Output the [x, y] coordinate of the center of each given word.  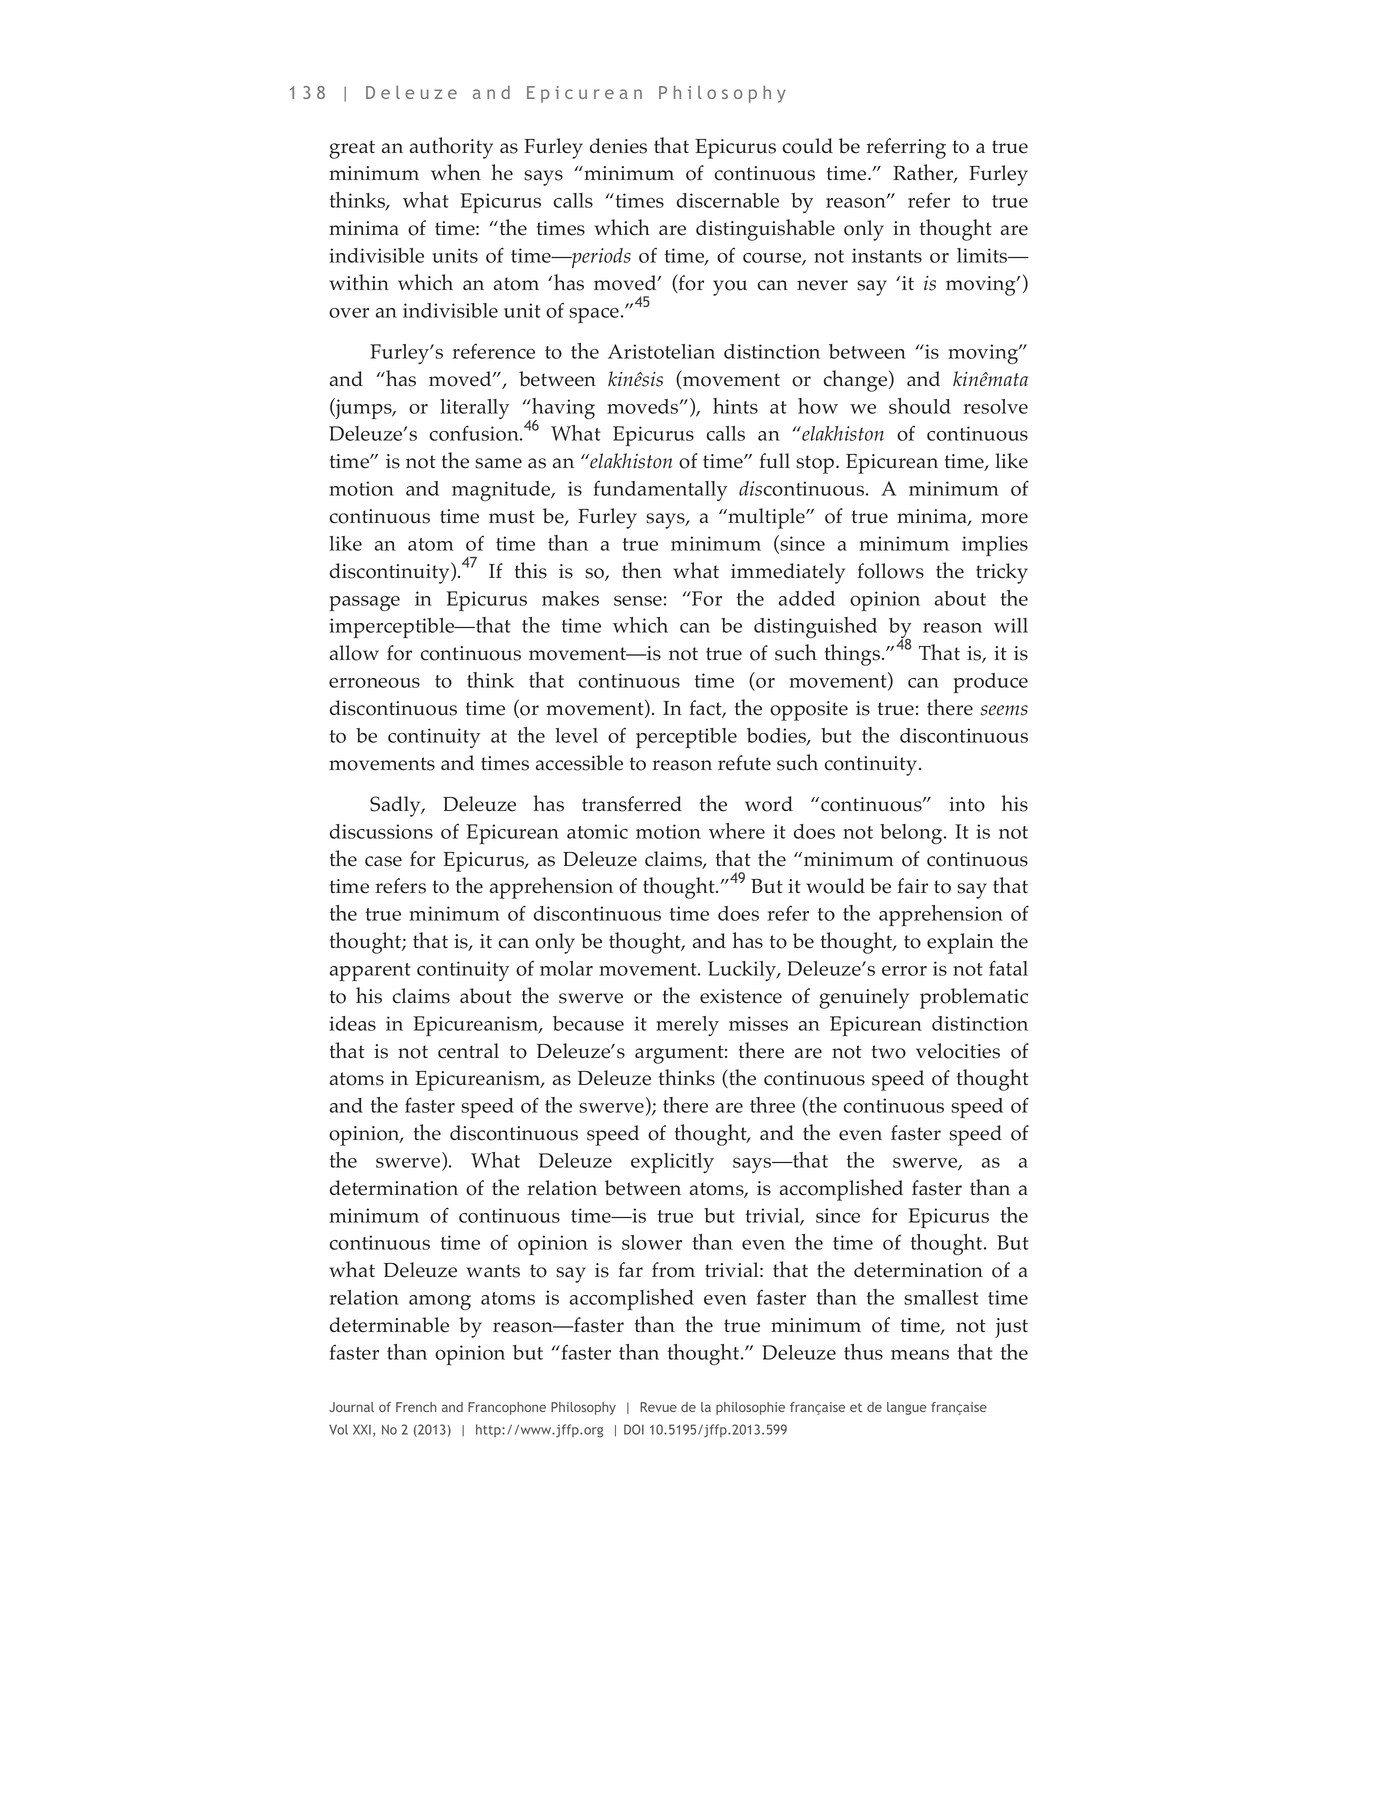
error [904, 971]
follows [890, 571]
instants [887, 255]
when [456, 172]
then [642, 570]
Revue [658, 1407]
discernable [728, 200]
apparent [370, 972]
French [416, 1407]
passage [364, 603]
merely [687, 1026]
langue [907, 1408]
